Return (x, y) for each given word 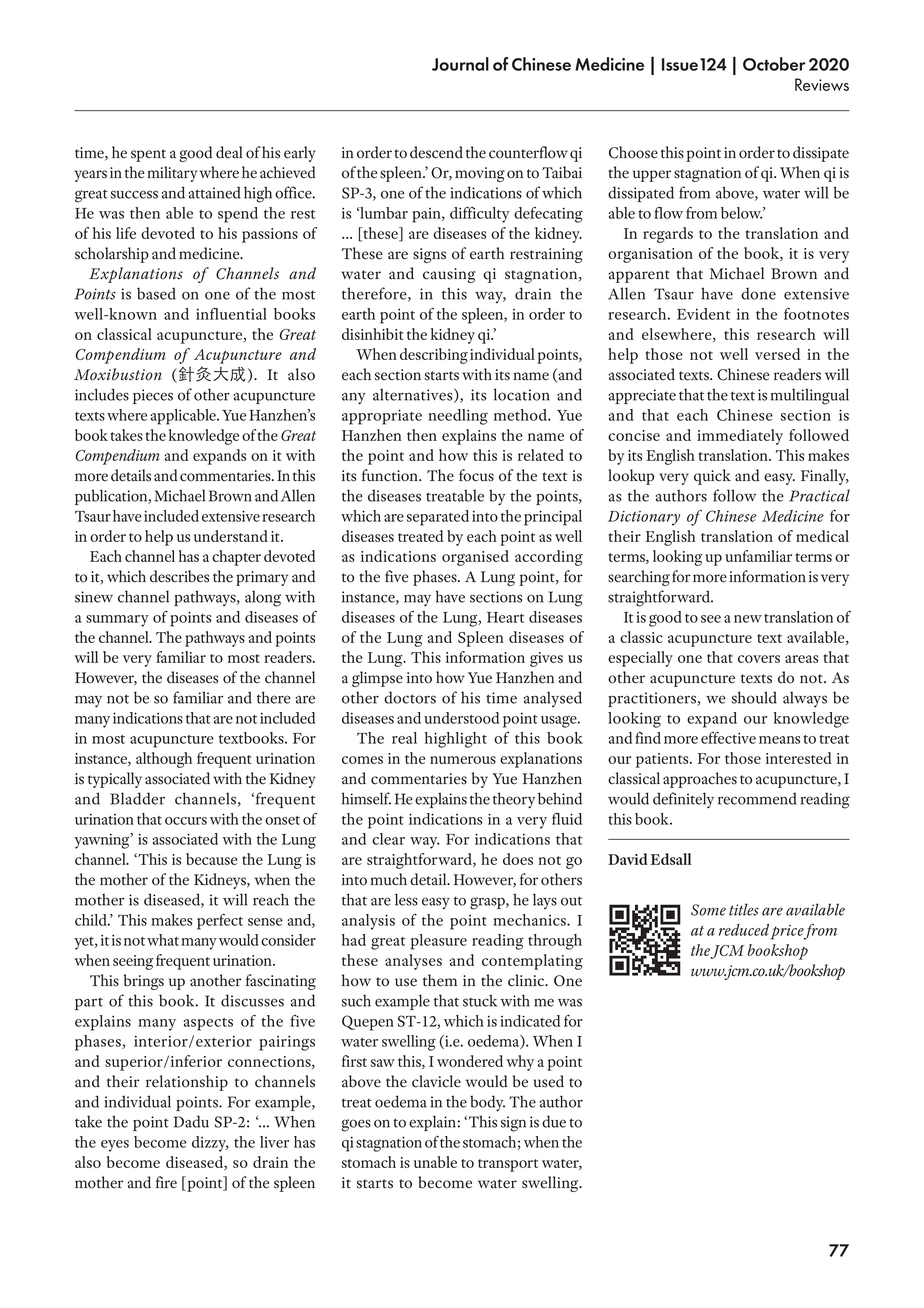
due (554, 1121)
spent (148, 155)
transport (508, 1165)
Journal (460, 64)
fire (166, 1182)
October (774, 64)
